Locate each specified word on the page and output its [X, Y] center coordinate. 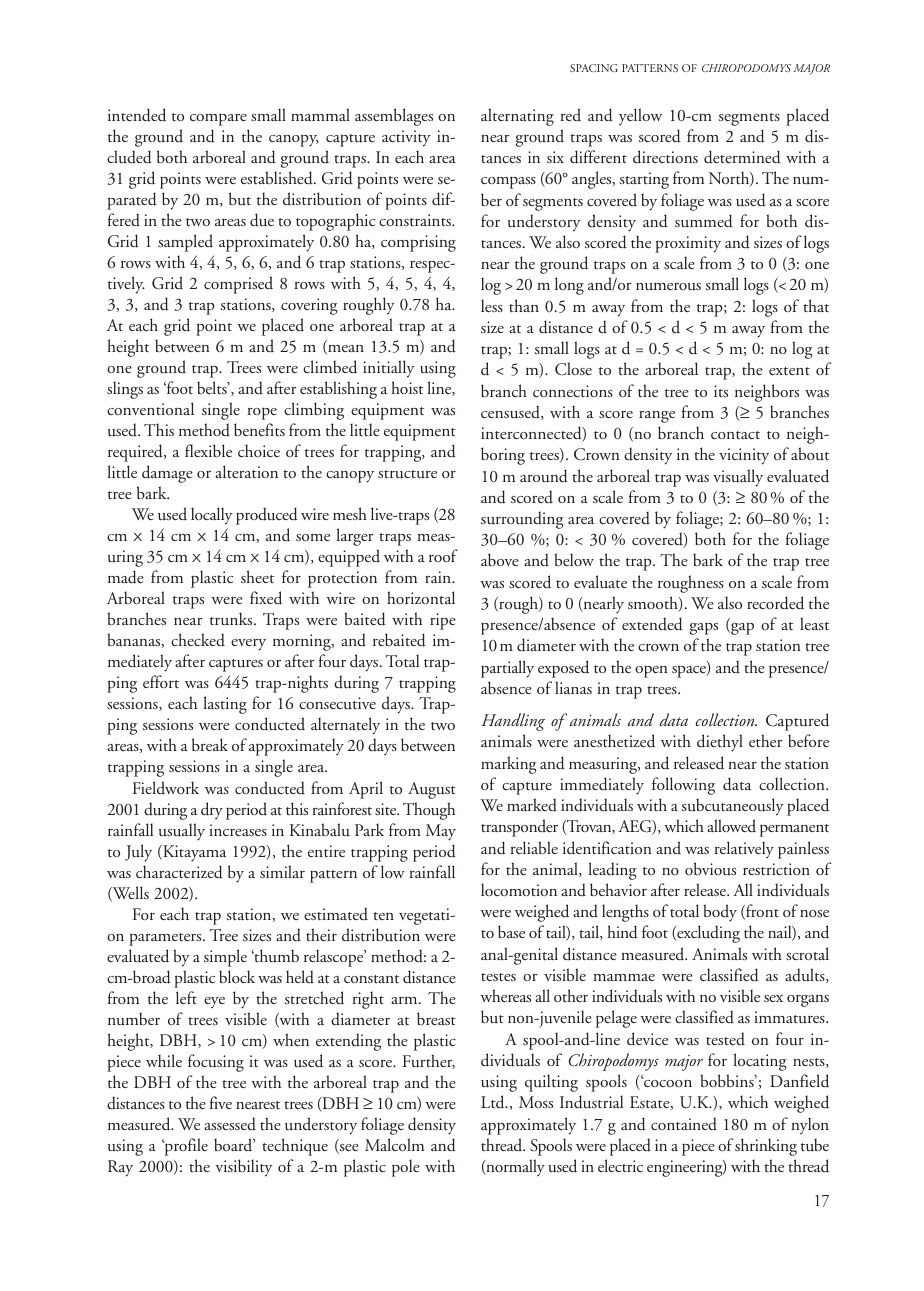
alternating [517, 117]
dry [212, 810]
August [432, 790]
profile [185, 1147]
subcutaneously [733, 807]
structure [407, 474]
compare [218, 119]
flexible [208, 450]
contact [735, 435]
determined [742, 157]
